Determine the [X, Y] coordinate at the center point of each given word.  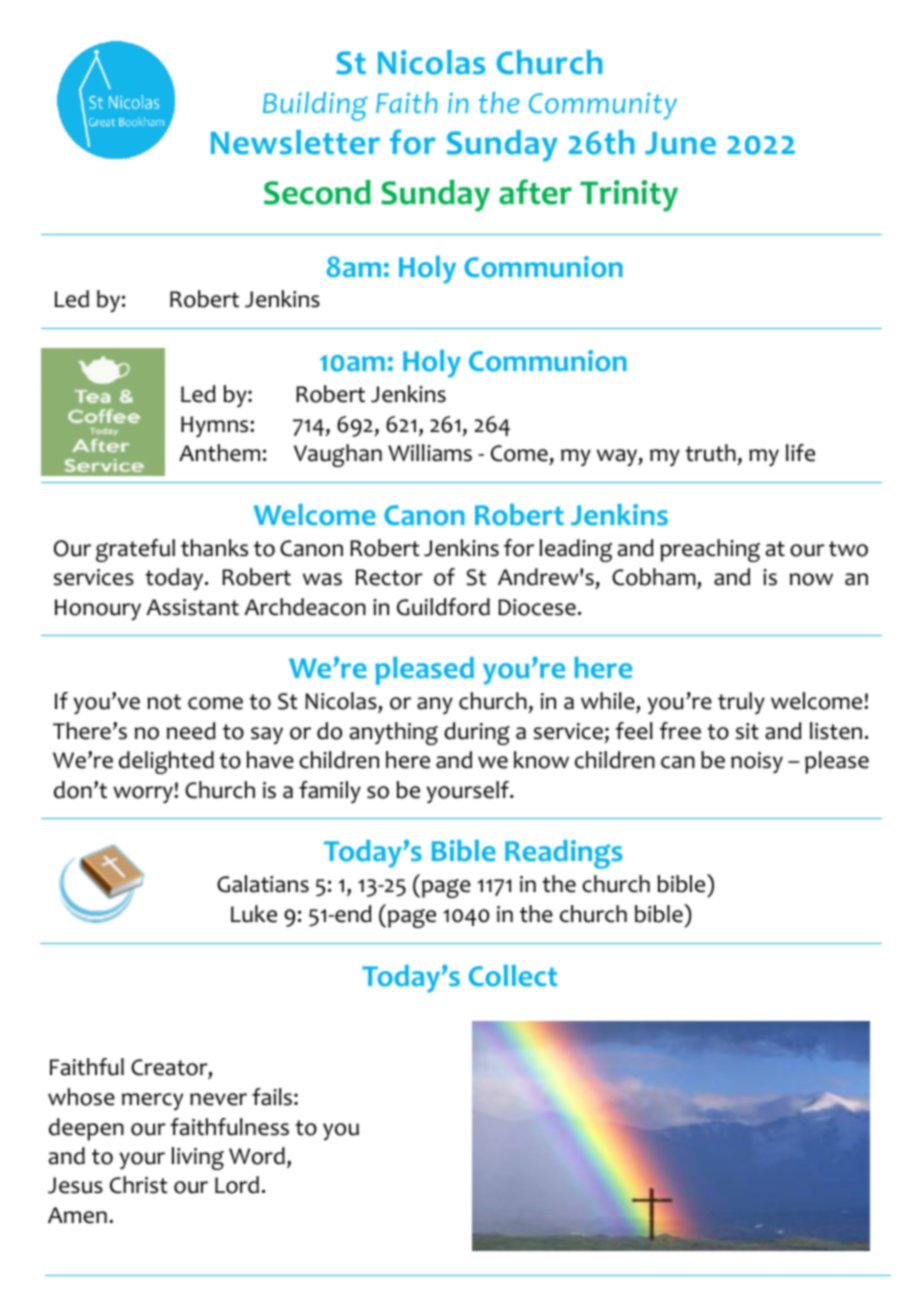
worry [144, 794]
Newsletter [295, 142]
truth [711, 453]
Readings [563, 854]
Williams [430, 453]
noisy [757, 762]
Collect [513, 976]
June [680, 143]
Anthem [219, 453]
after [535, 192]
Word [257, 1156]
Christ [138, 1185]
